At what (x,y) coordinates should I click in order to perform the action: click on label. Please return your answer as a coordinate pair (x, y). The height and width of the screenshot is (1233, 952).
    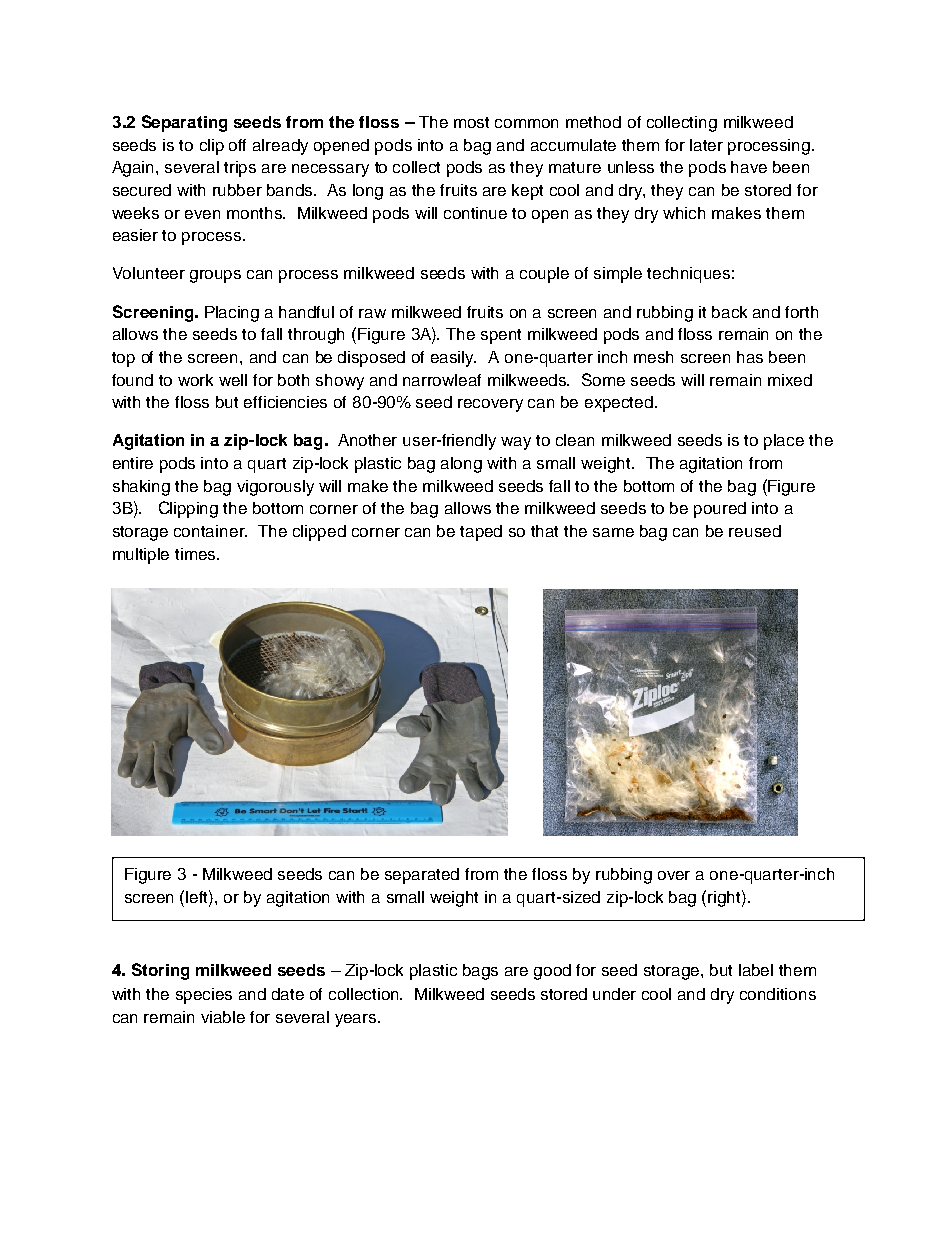
    Looking at the image, I should click on (756, 970).
